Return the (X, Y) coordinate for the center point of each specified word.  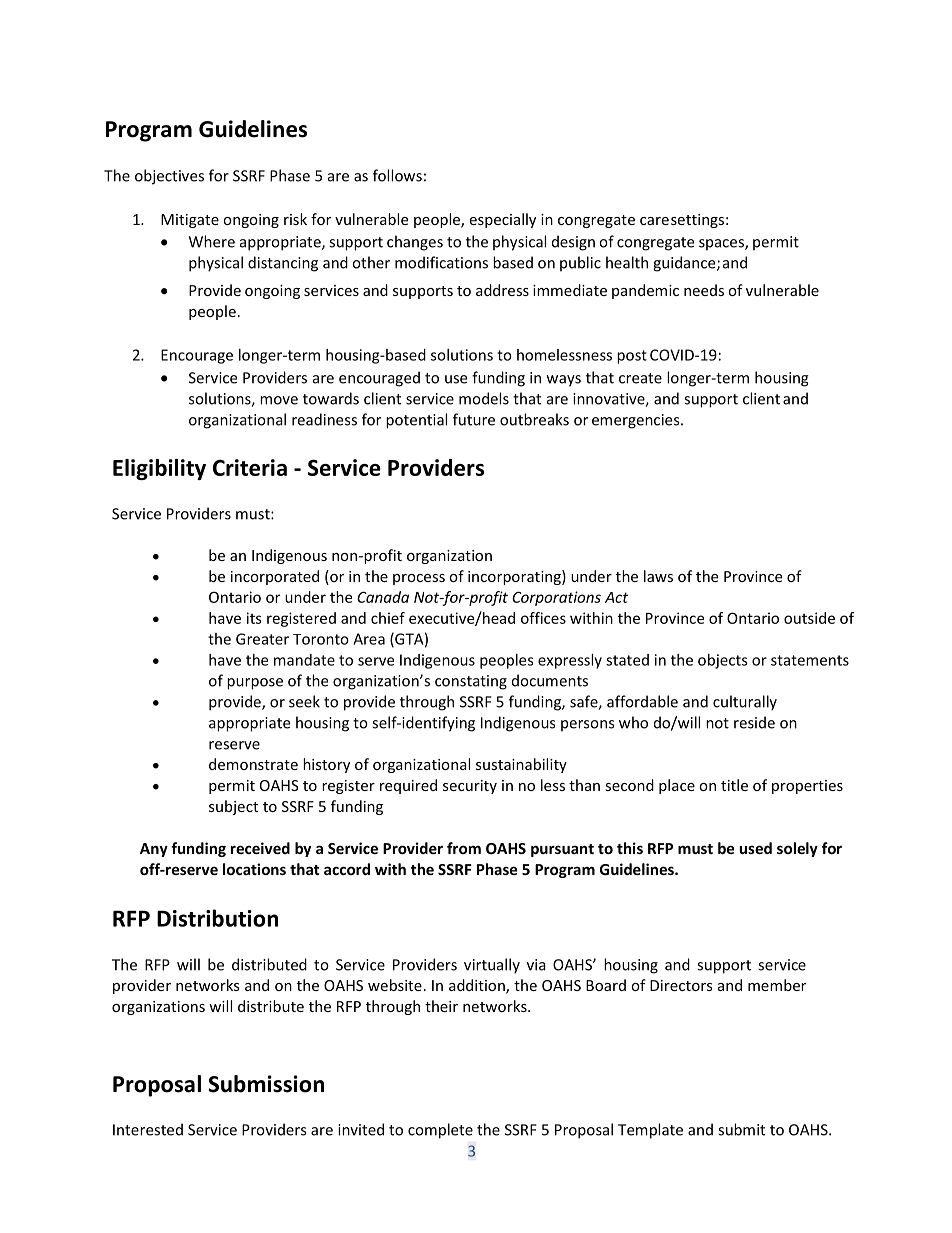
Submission (266, 1084)
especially (502, 220)
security (470, 787)
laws (658, 576)
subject (233, 807)
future (474, 419)
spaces (722, 245)
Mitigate (190, 221)
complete (440, 1131)
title (734, 785)
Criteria (250, 467)
